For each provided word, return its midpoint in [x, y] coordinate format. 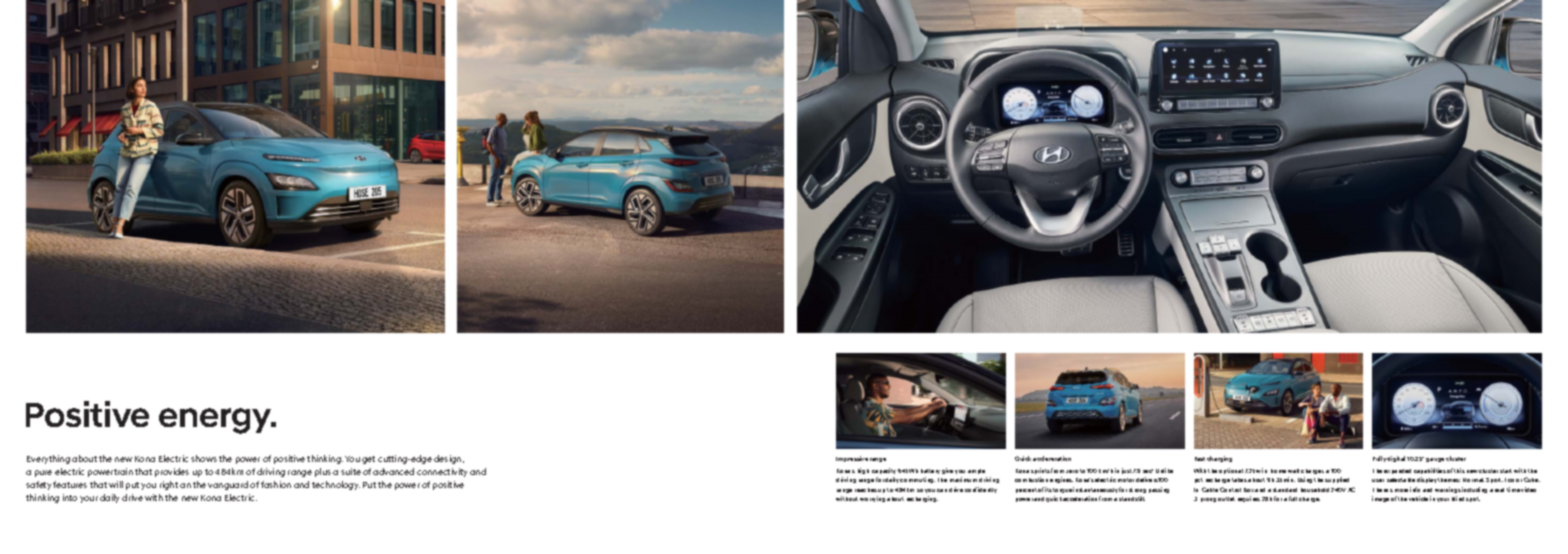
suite [351, 471]
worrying [872, 499]
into [70, 497]
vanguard [228, 485]
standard [1285, 490]
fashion [276, 484]
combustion [1031, 479]
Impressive [852, 459]
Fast [1200, 459]
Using [1305, 480]
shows [204, 458]
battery [930, 471]
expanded [1397, 471]
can [942, 490]
